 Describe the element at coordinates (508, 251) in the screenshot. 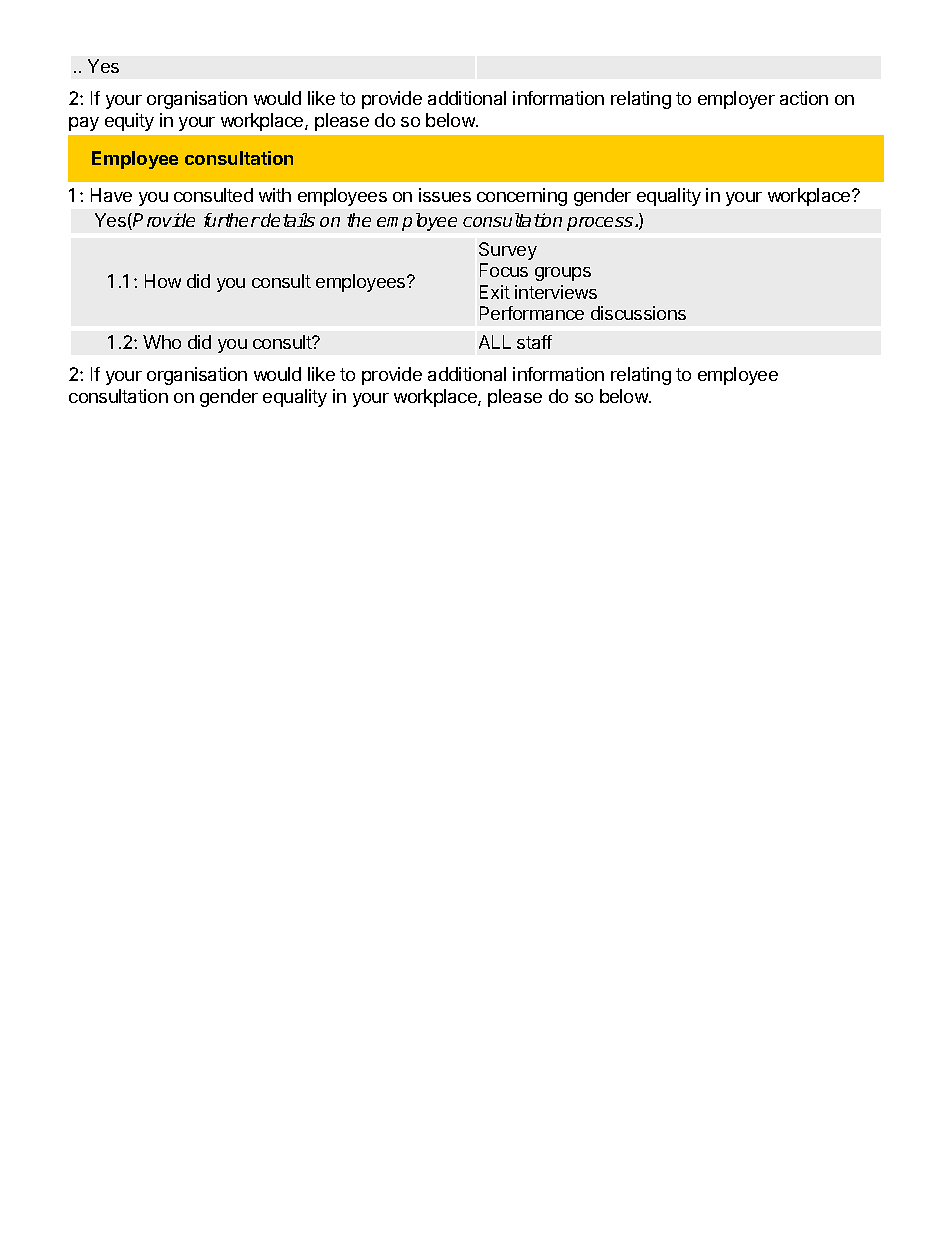

I see `Survey` at that location.
